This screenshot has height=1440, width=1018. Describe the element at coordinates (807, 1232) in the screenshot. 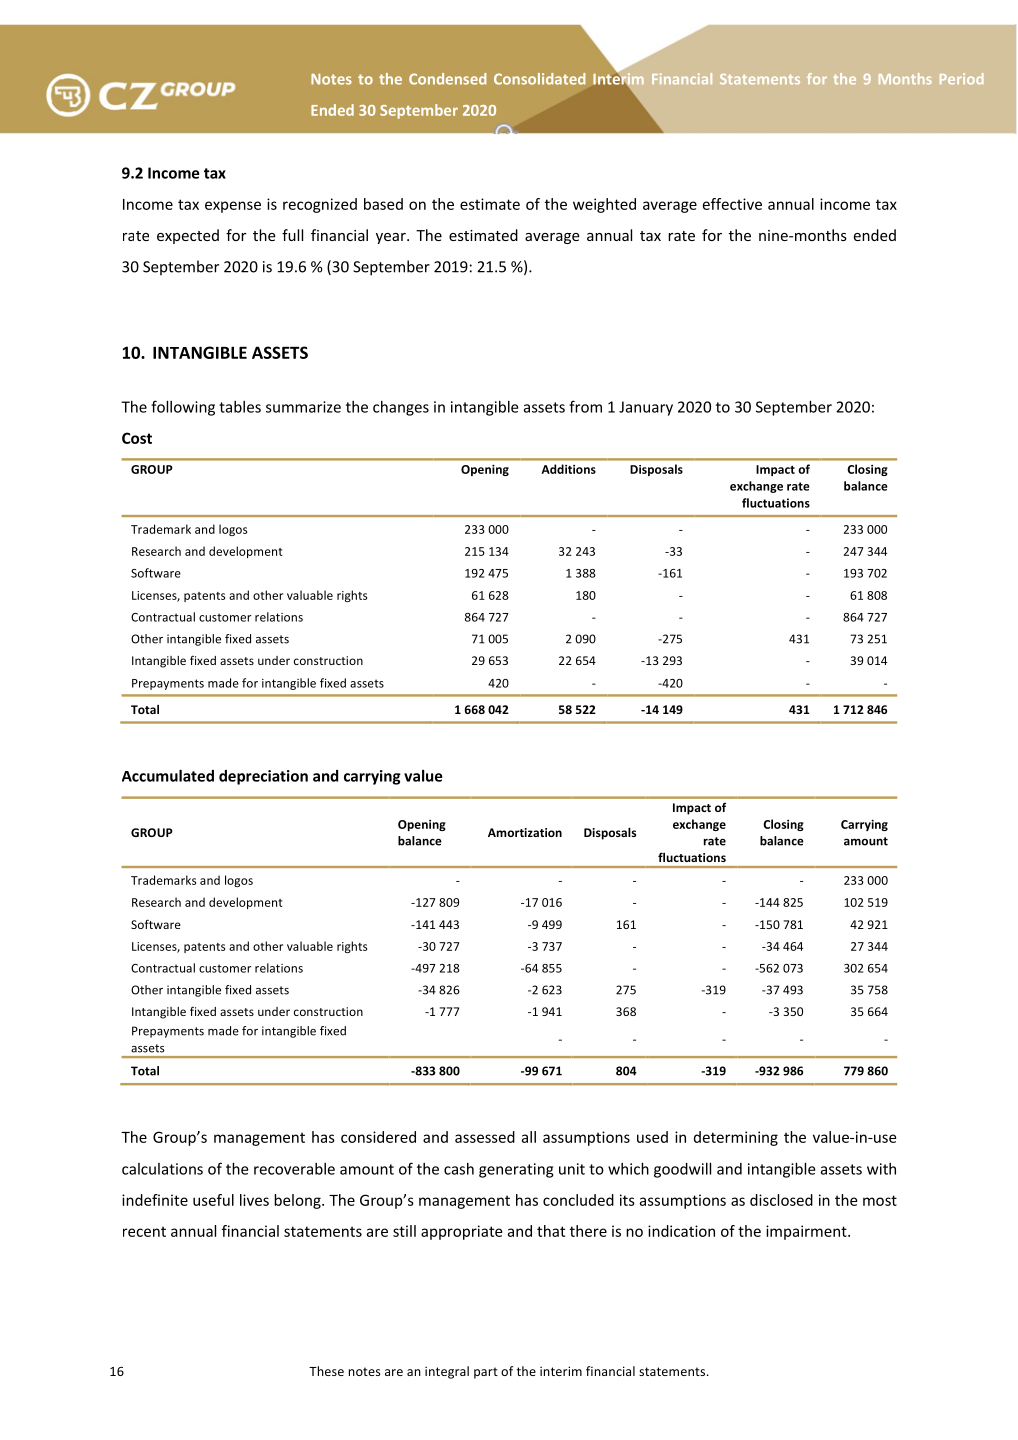

I see `impairment` at that location.
